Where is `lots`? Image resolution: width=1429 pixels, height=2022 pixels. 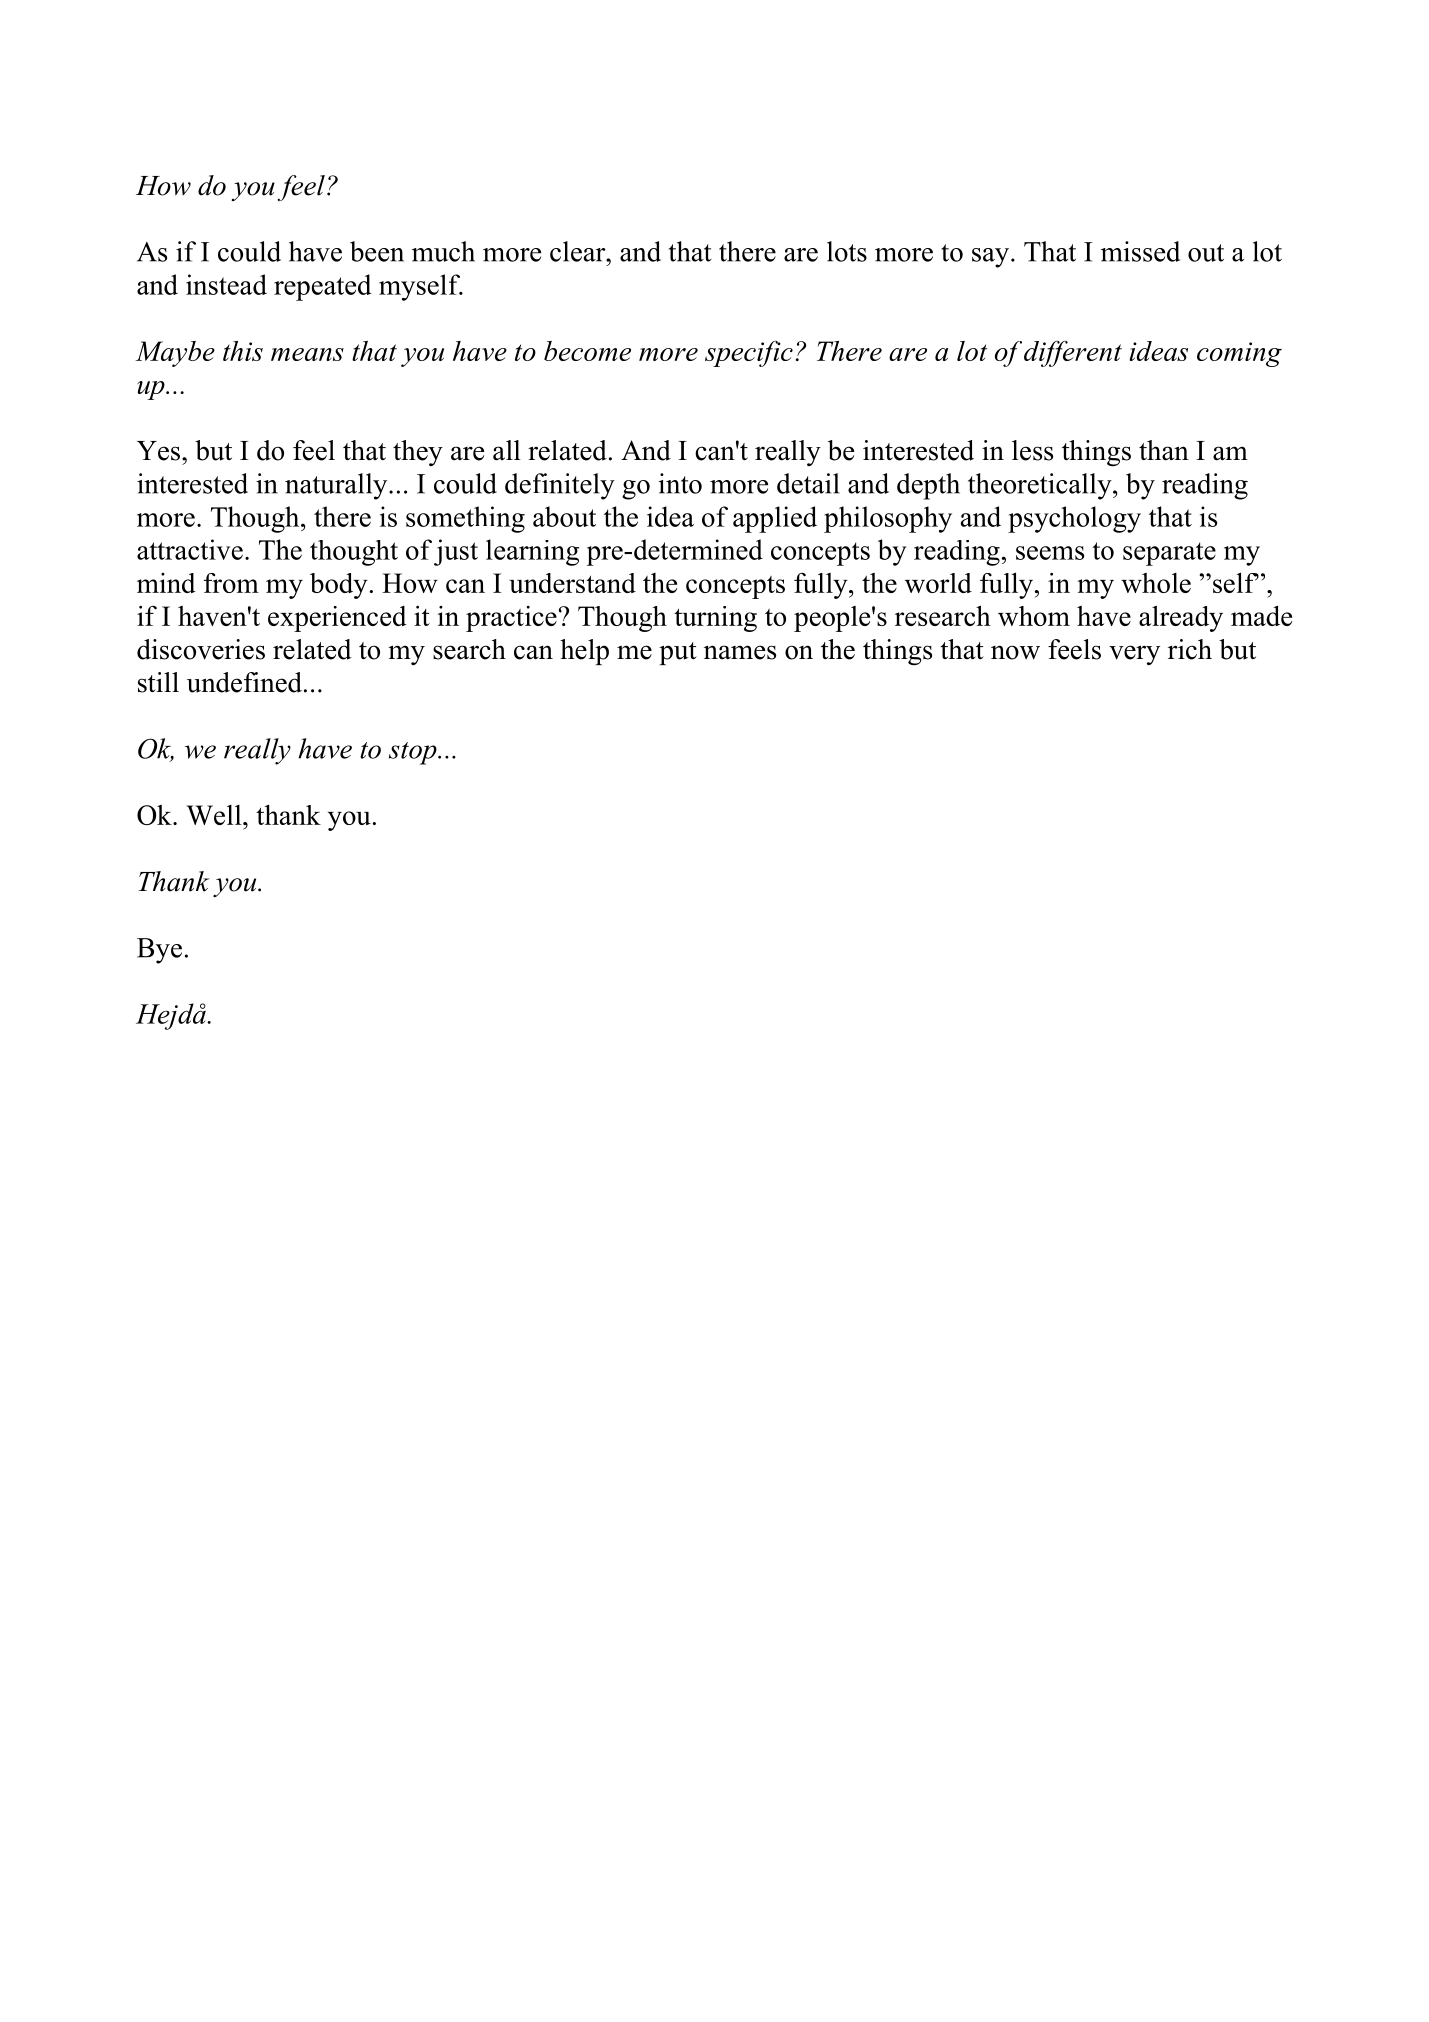 lots is located at coordinates (847, 251).
